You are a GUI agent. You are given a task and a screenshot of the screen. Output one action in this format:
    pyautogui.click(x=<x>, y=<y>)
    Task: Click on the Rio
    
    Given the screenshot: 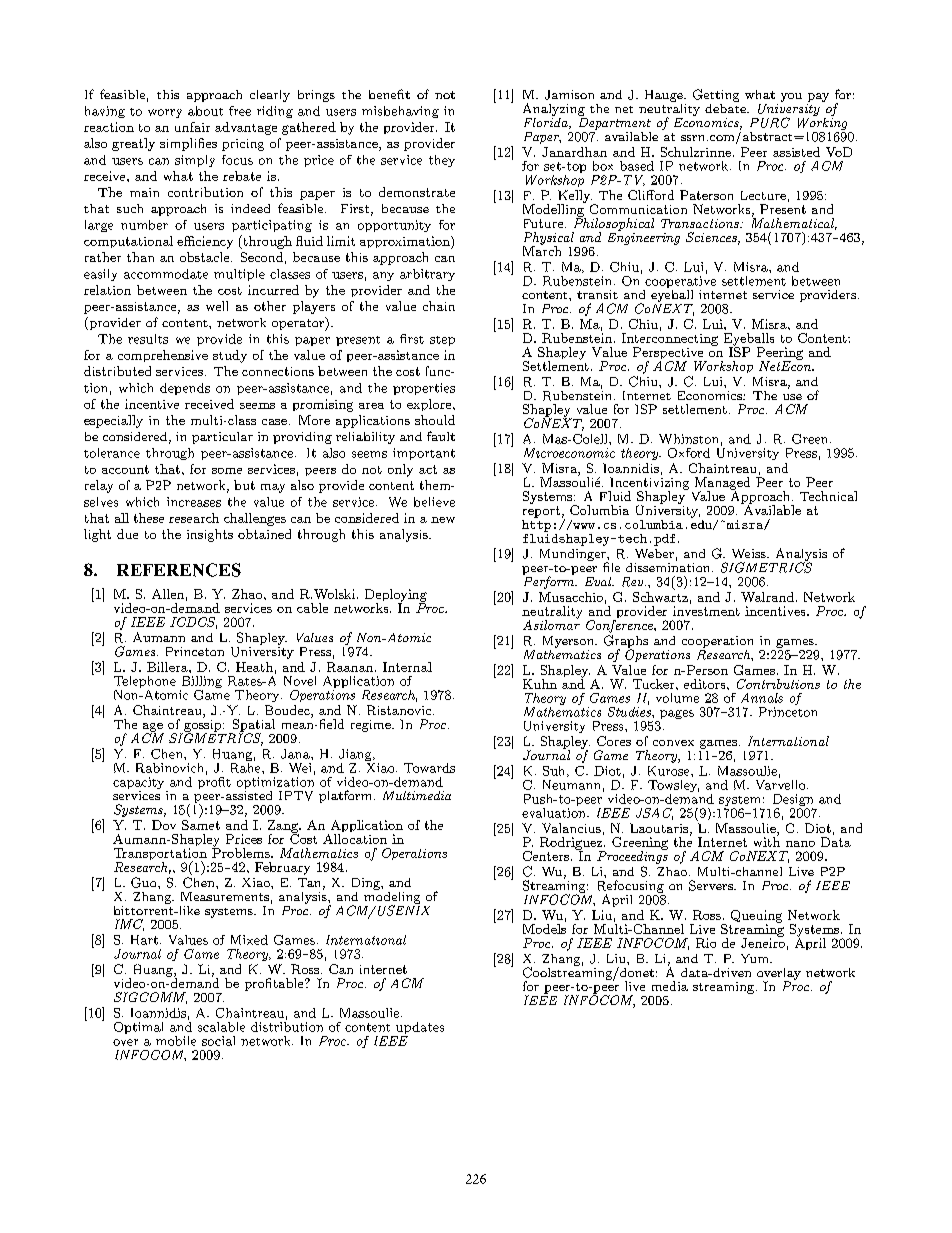 What is the action you would take?
    pyautogui.click(x=706, y=943)
